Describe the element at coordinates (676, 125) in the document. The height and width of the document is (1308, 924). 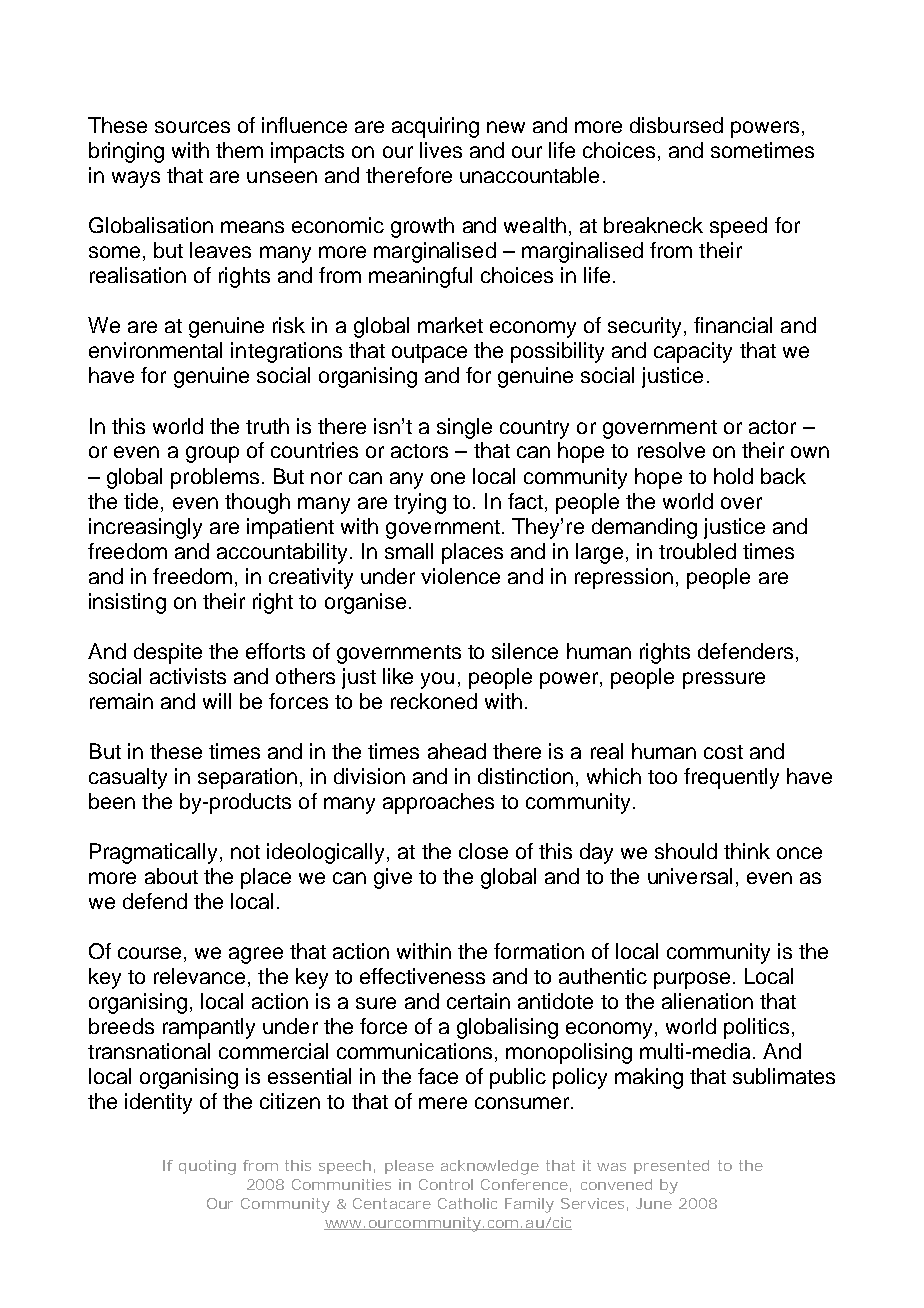
I see `disbursed` at that location.
